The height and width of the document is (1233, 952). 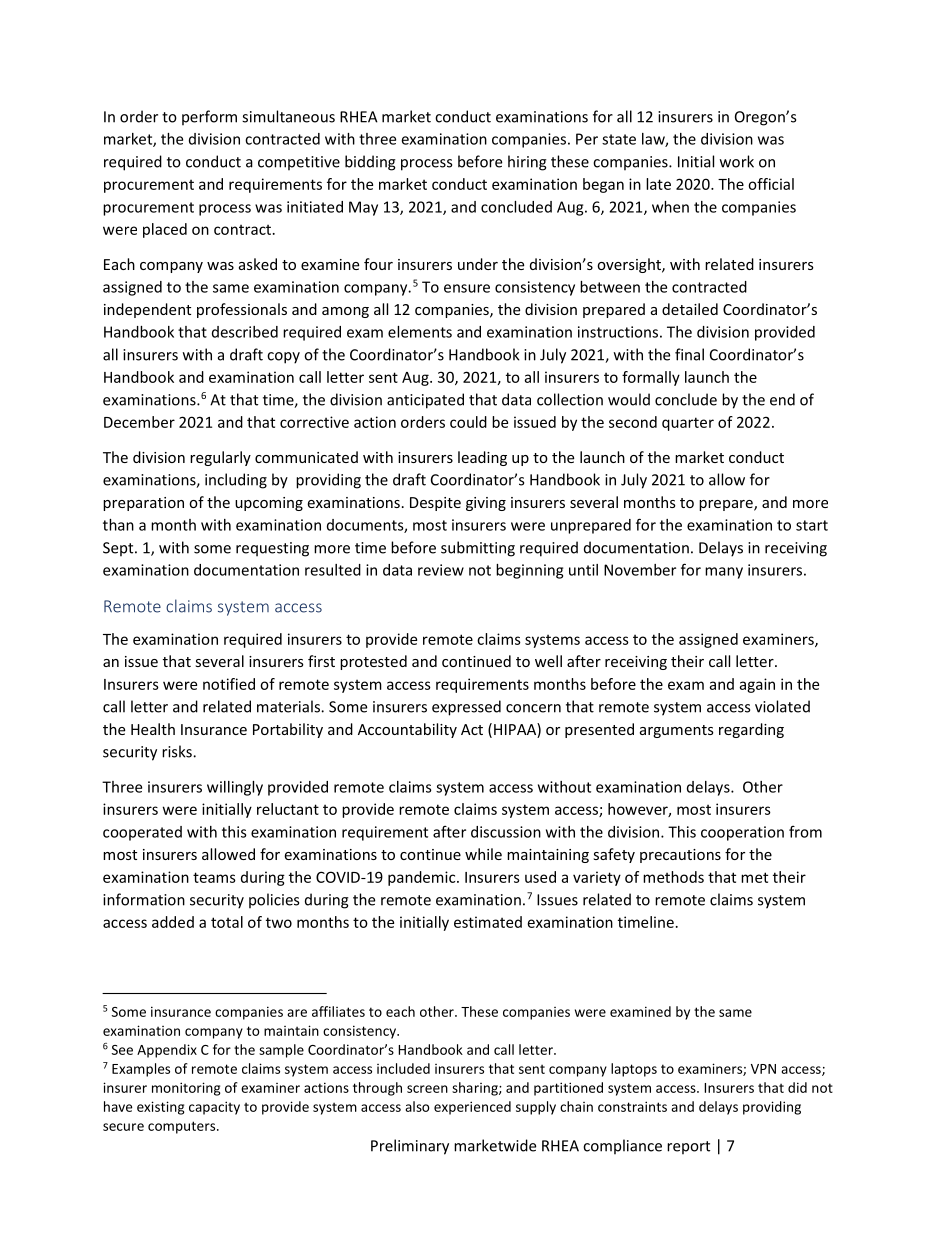 What do you see at coordinates (472, 1108) in the document?
I see `experienced` at bounding box center [472, 1108].
